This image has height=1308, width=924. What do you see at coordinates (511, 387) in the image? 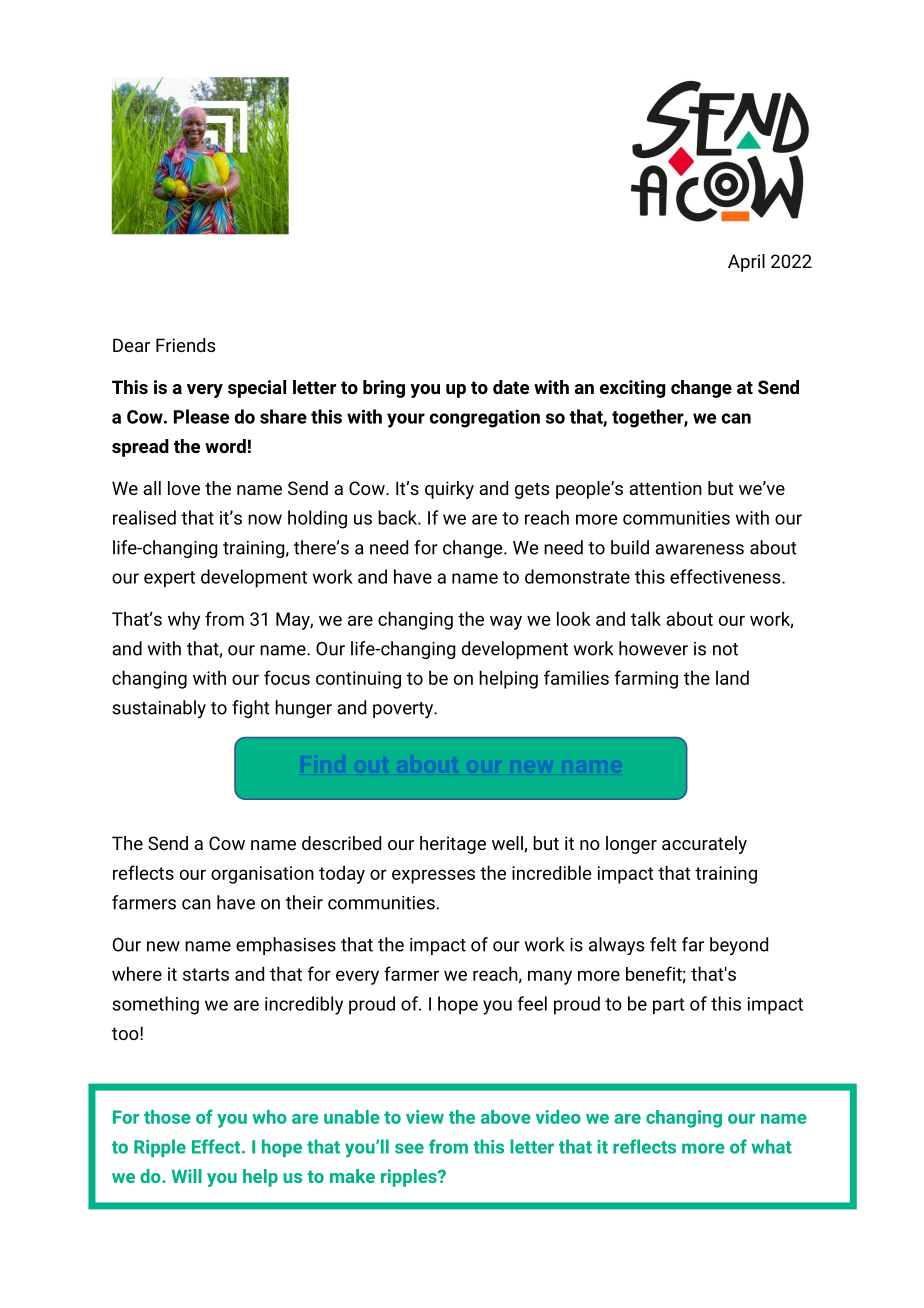
I see `date` at bounding box center [511, 387].
